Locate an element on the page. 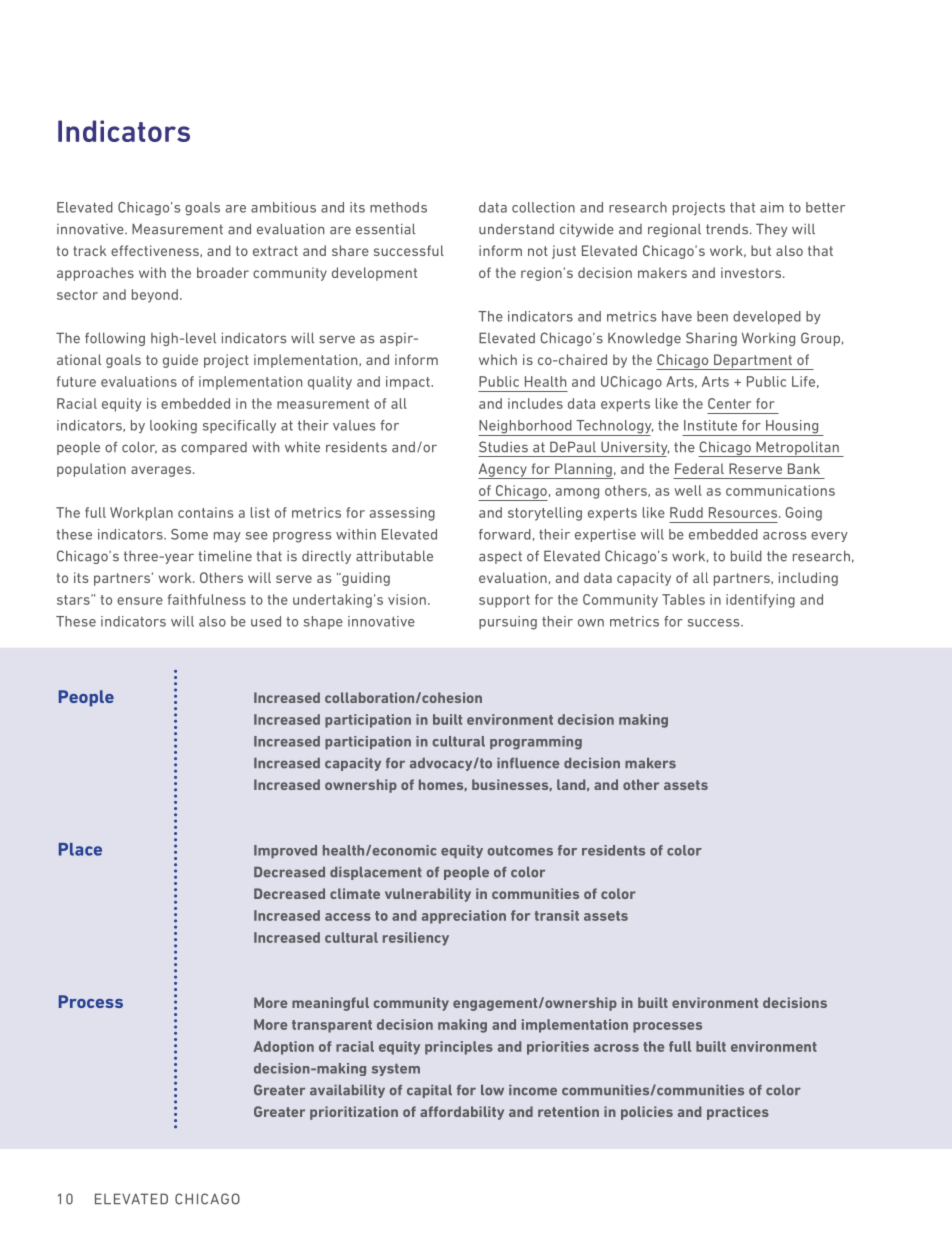 The image size is (952, 1233). effectiveness is located at coordinates (156, 251).
